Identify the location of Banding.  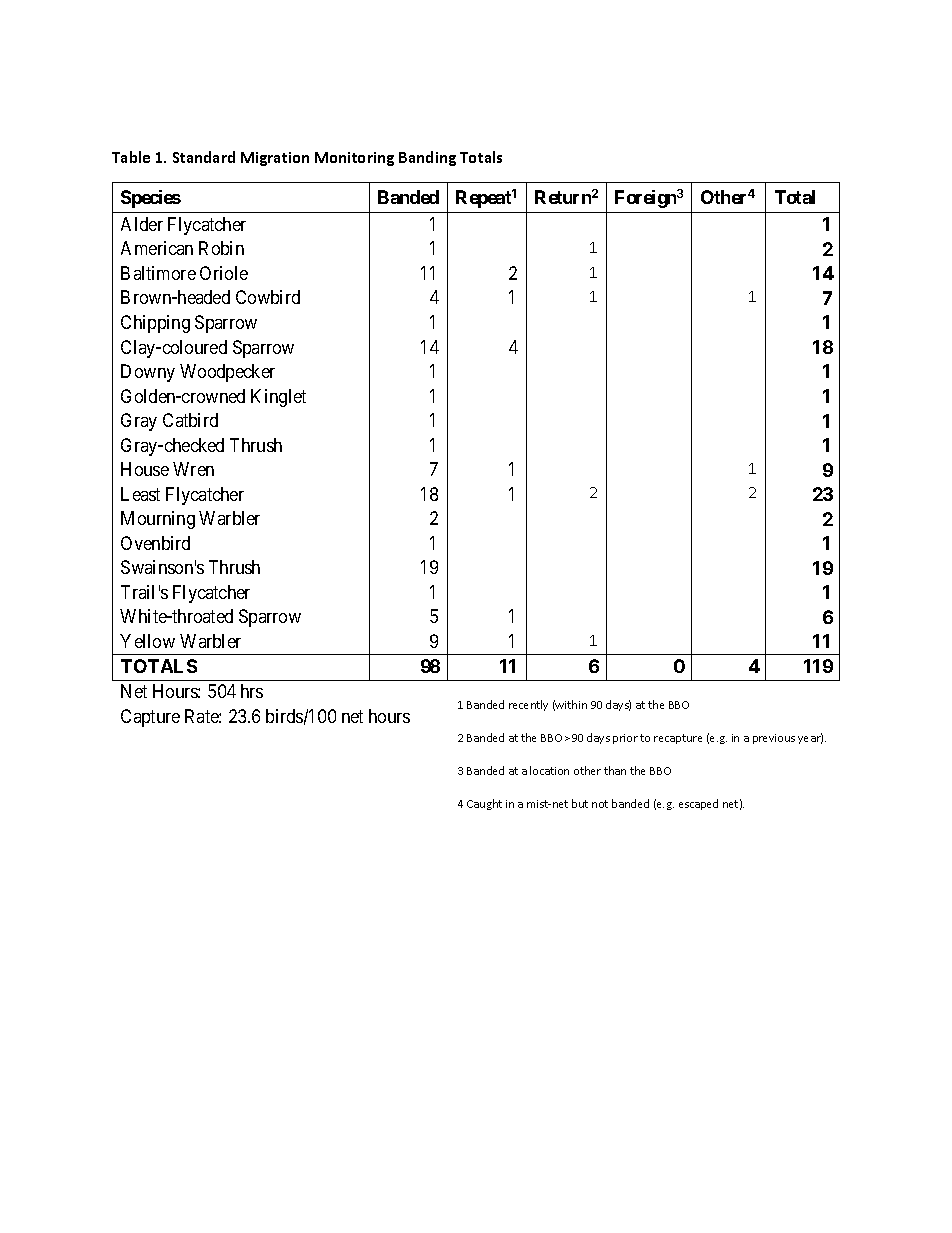
(427, 158).
